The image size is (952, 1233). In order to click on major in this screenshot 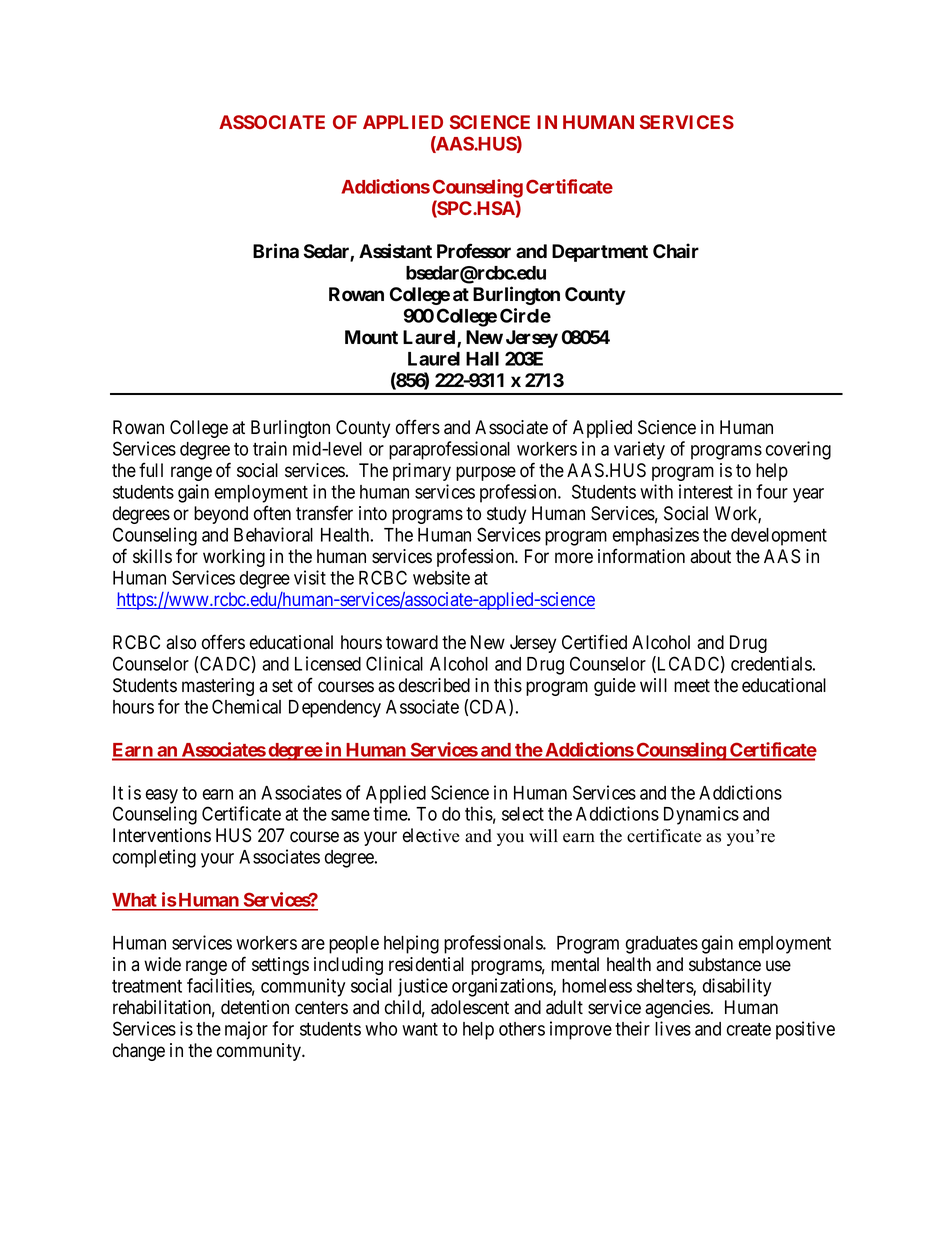, I will do `click(246, 1030)`.
